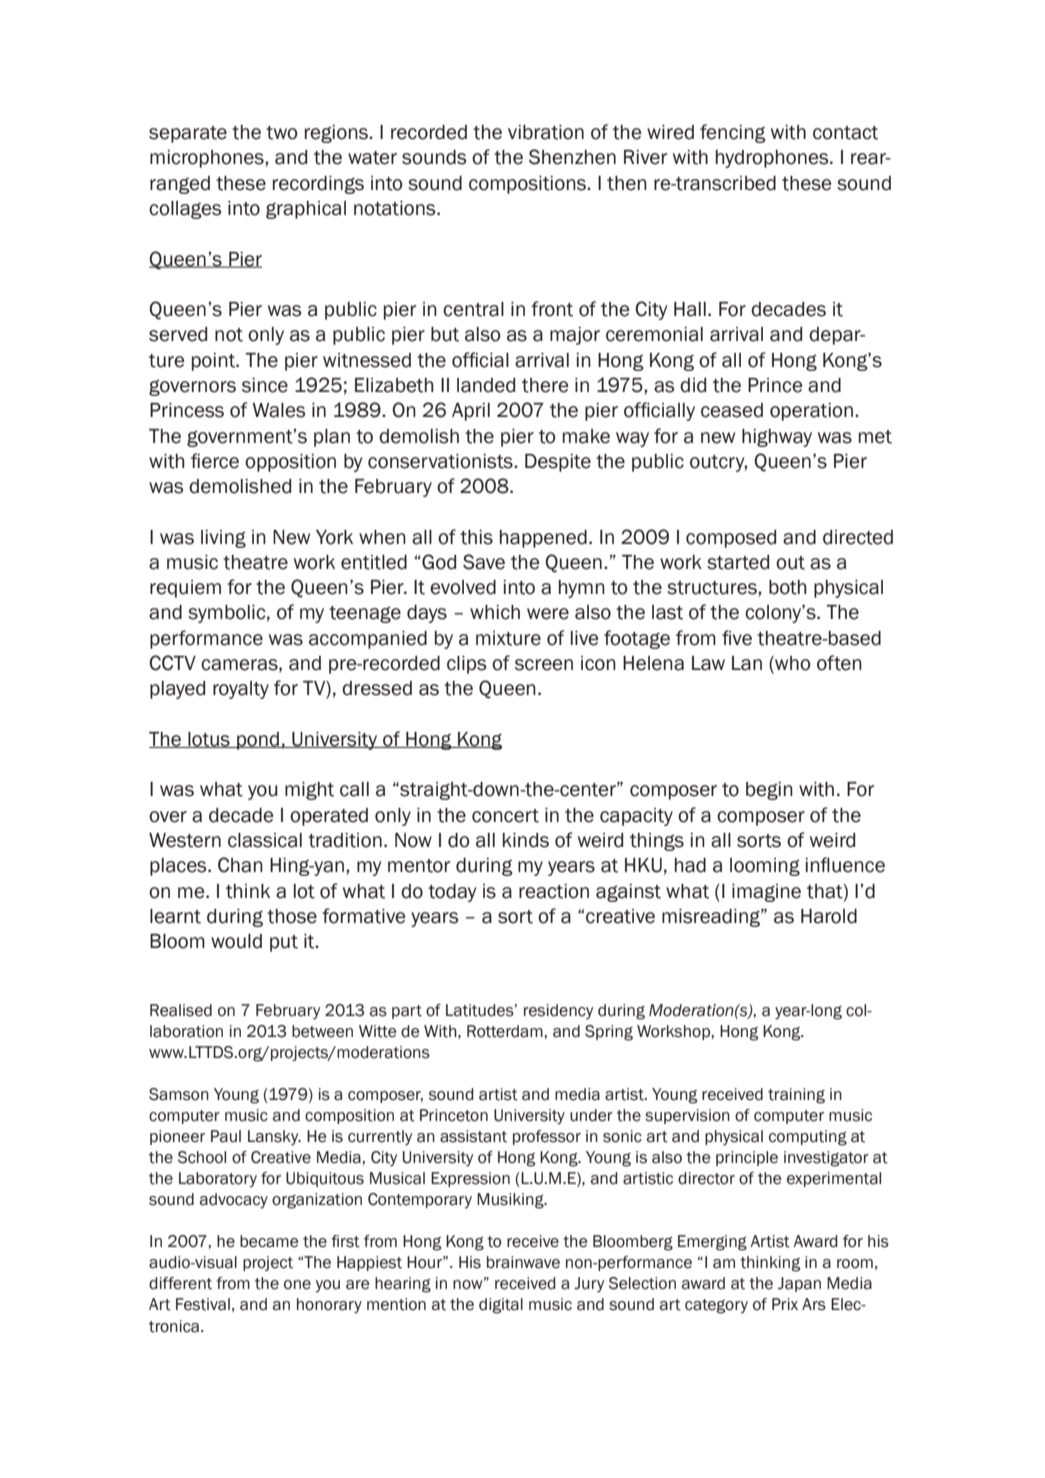 The width and height of the document is (1045, 1478). Describe the element at coordinates (845, 133) in the document. I see `contact` at that location.
